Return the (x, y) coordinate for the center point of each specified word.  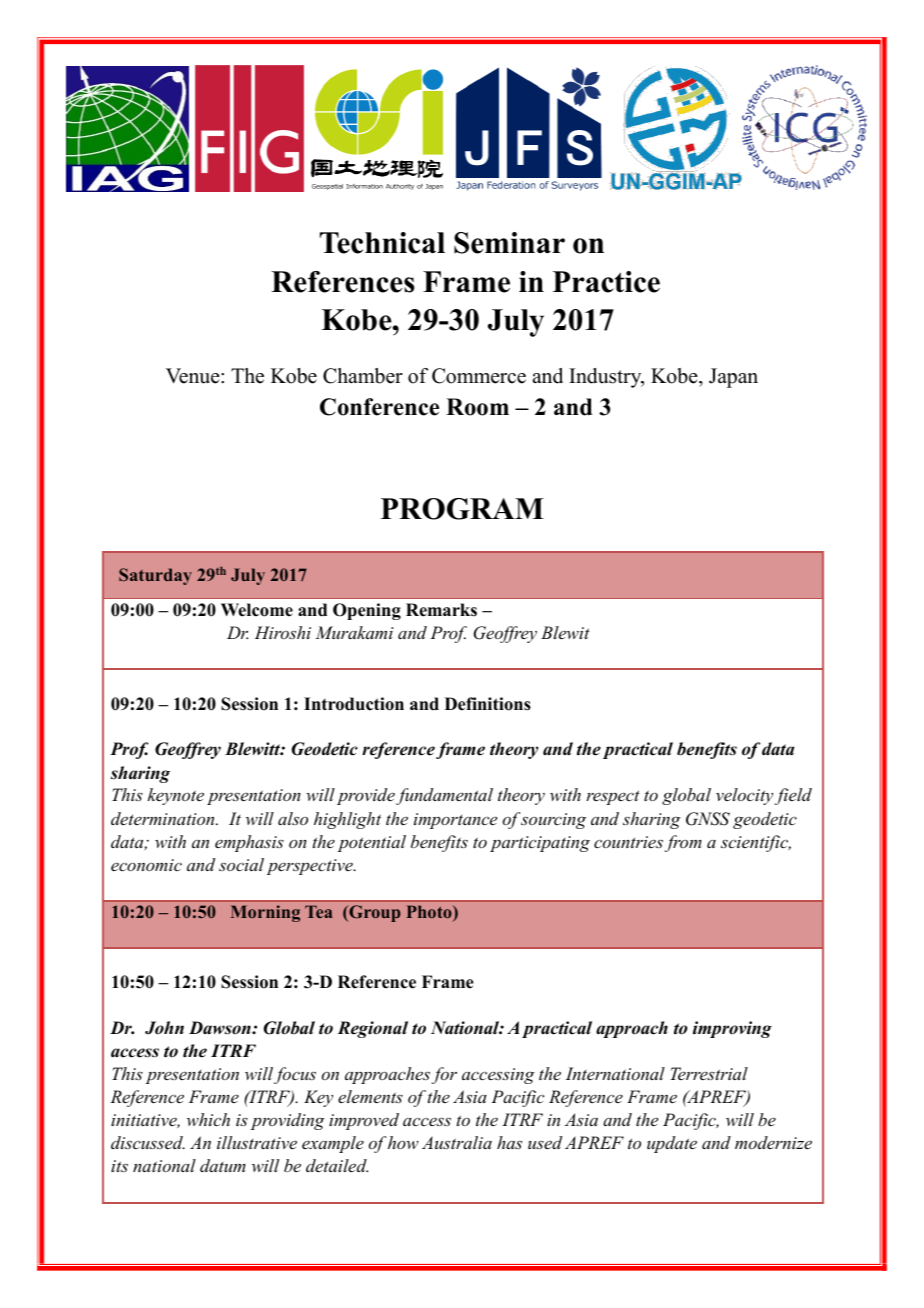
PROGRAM (462, 509)
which (208, 1119)
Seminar (509, 243)
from (683, 843)
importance (455, 821)
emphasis (249, 843)
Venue (194, 376)
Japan (733, 378)
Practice (606, 282)
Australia (457, 1142)
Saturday (155, 576)
